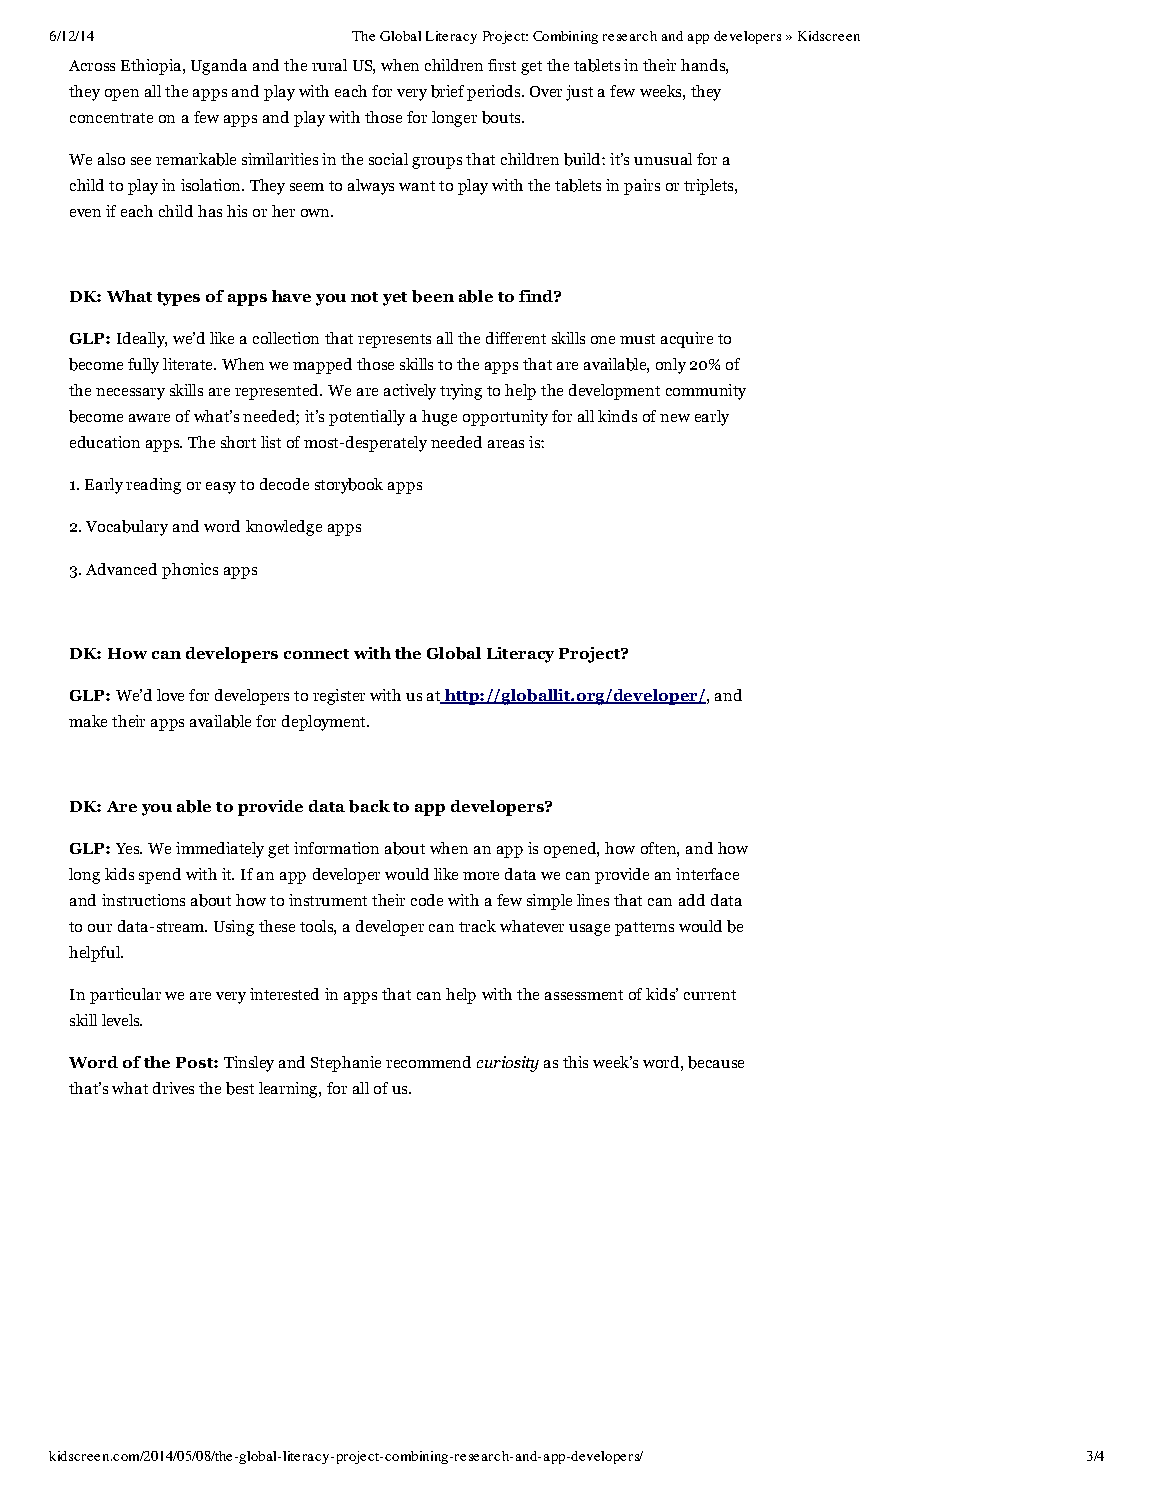  I want to click on actively, so click(410, 392).
